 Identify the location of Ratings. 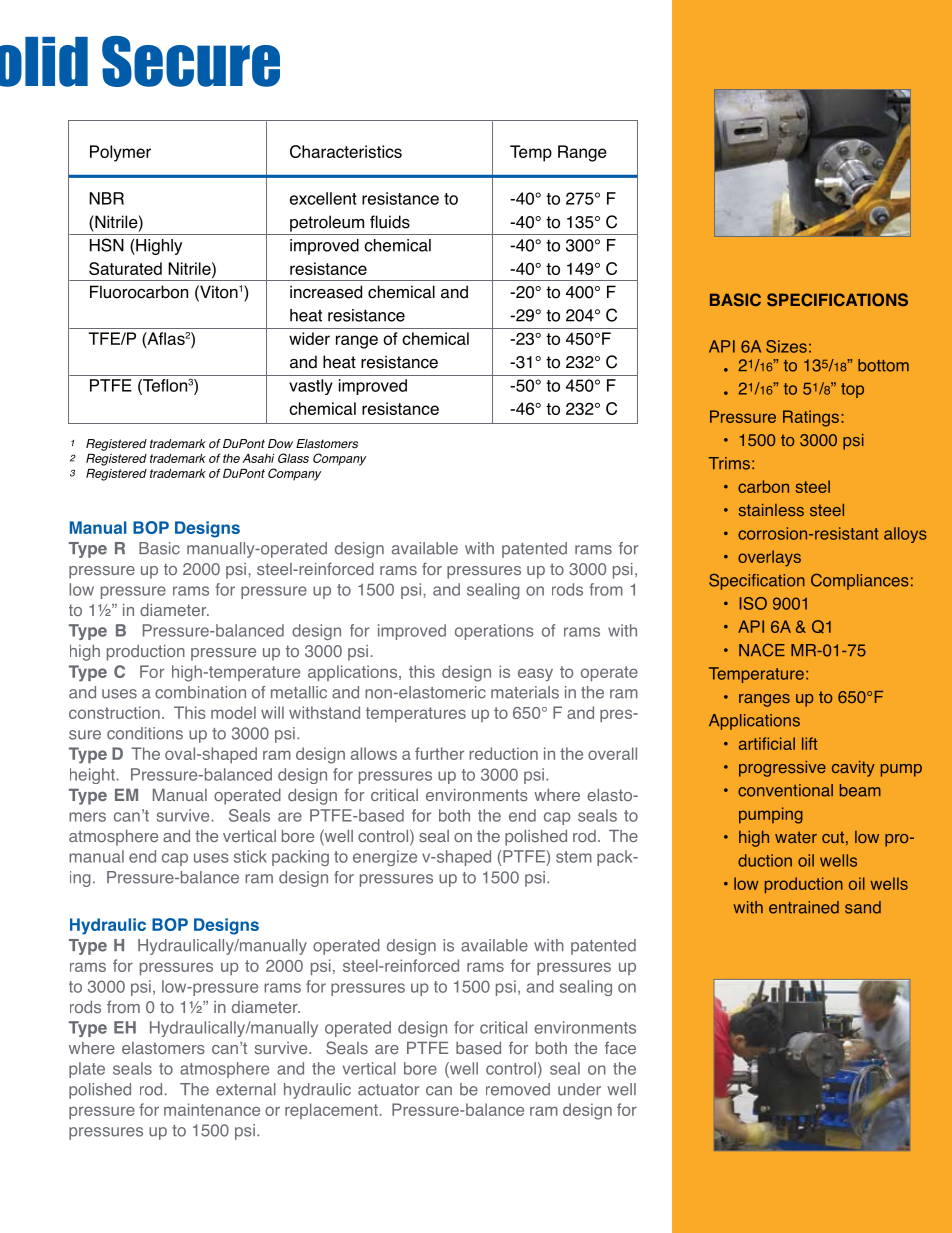
(811, 418).
